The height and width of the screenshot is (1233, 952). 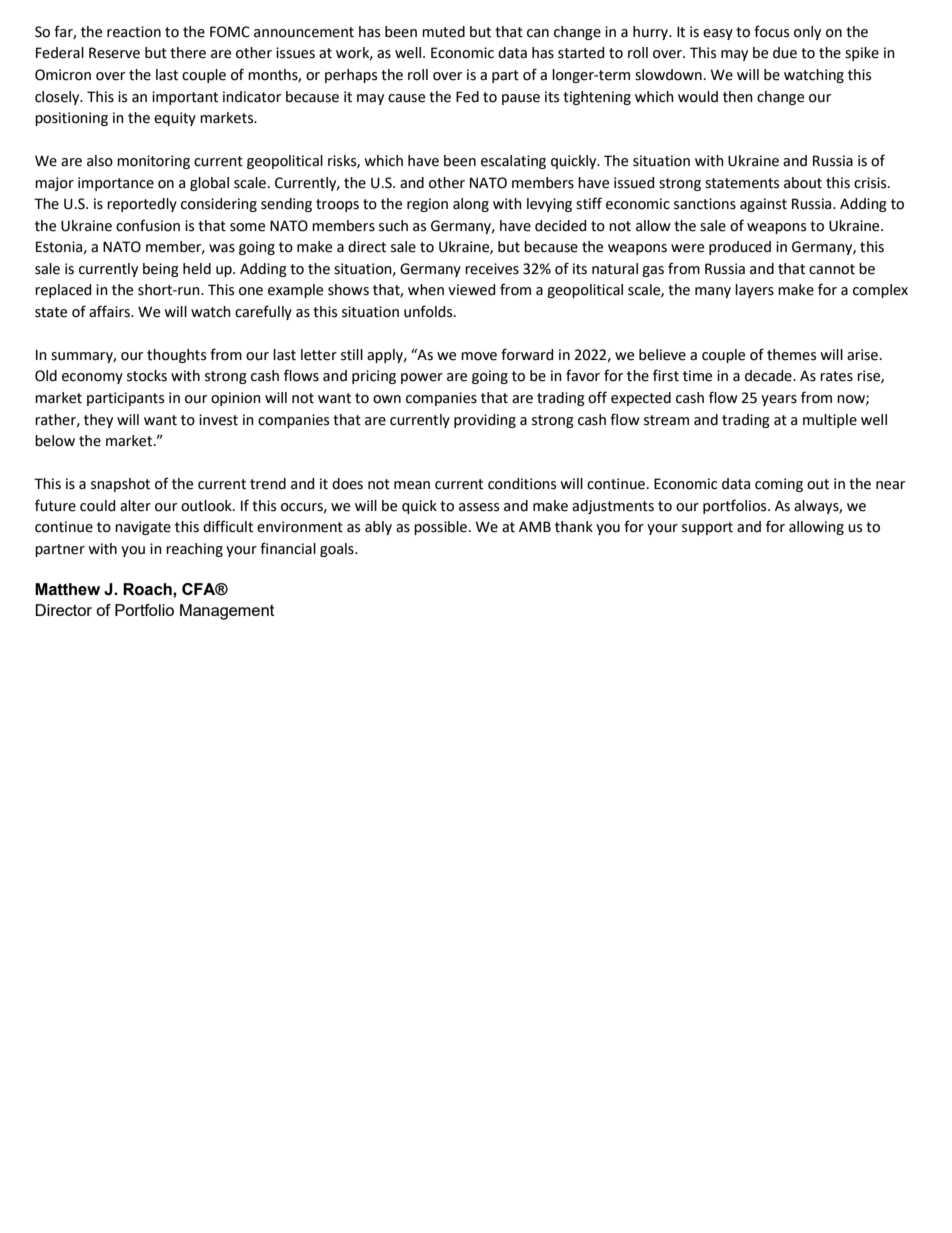 I want to click on conditions, so click(x=522, y=484).
